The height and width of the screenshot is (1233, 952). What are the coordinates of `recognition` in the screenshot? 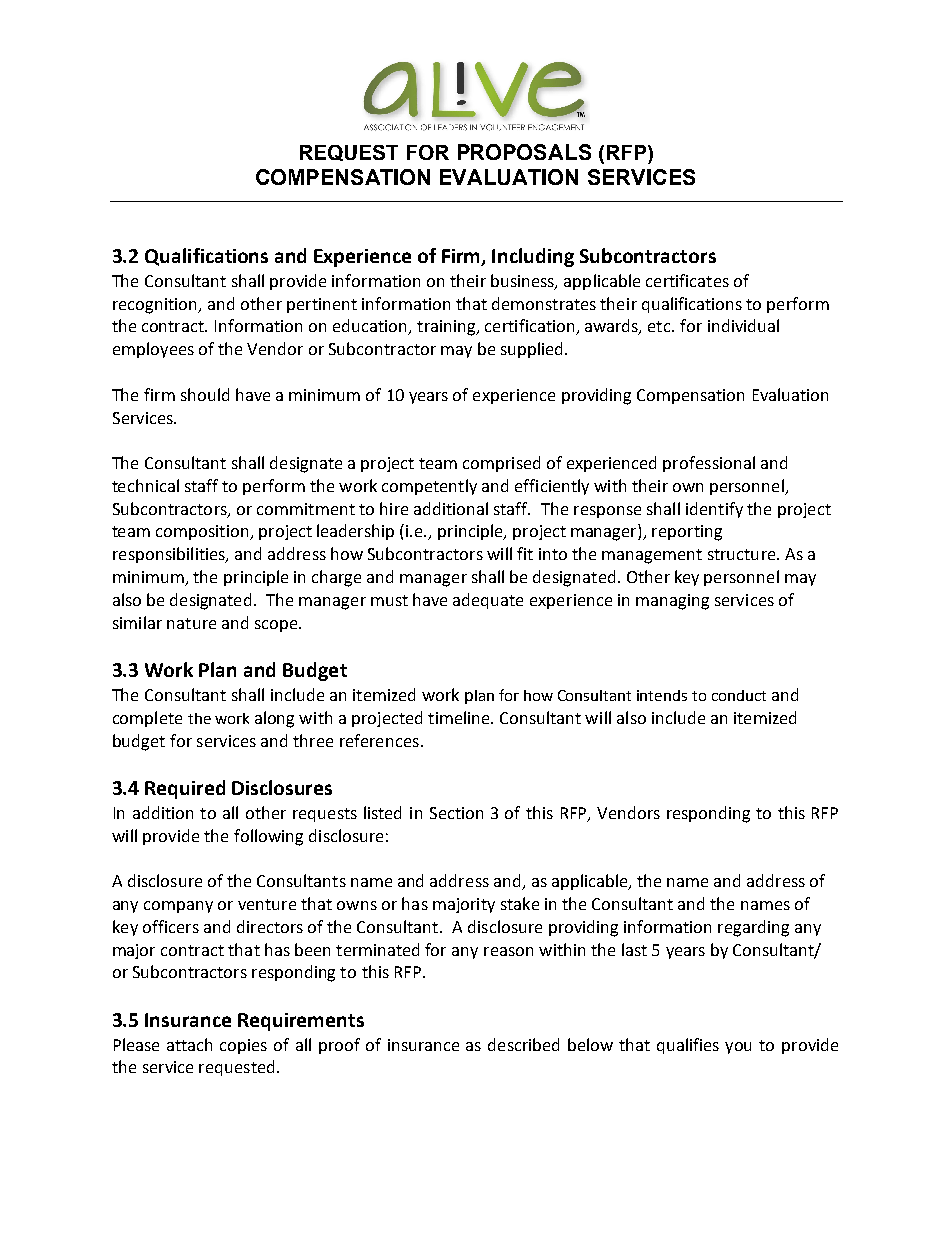 It's located at (156, 306).
